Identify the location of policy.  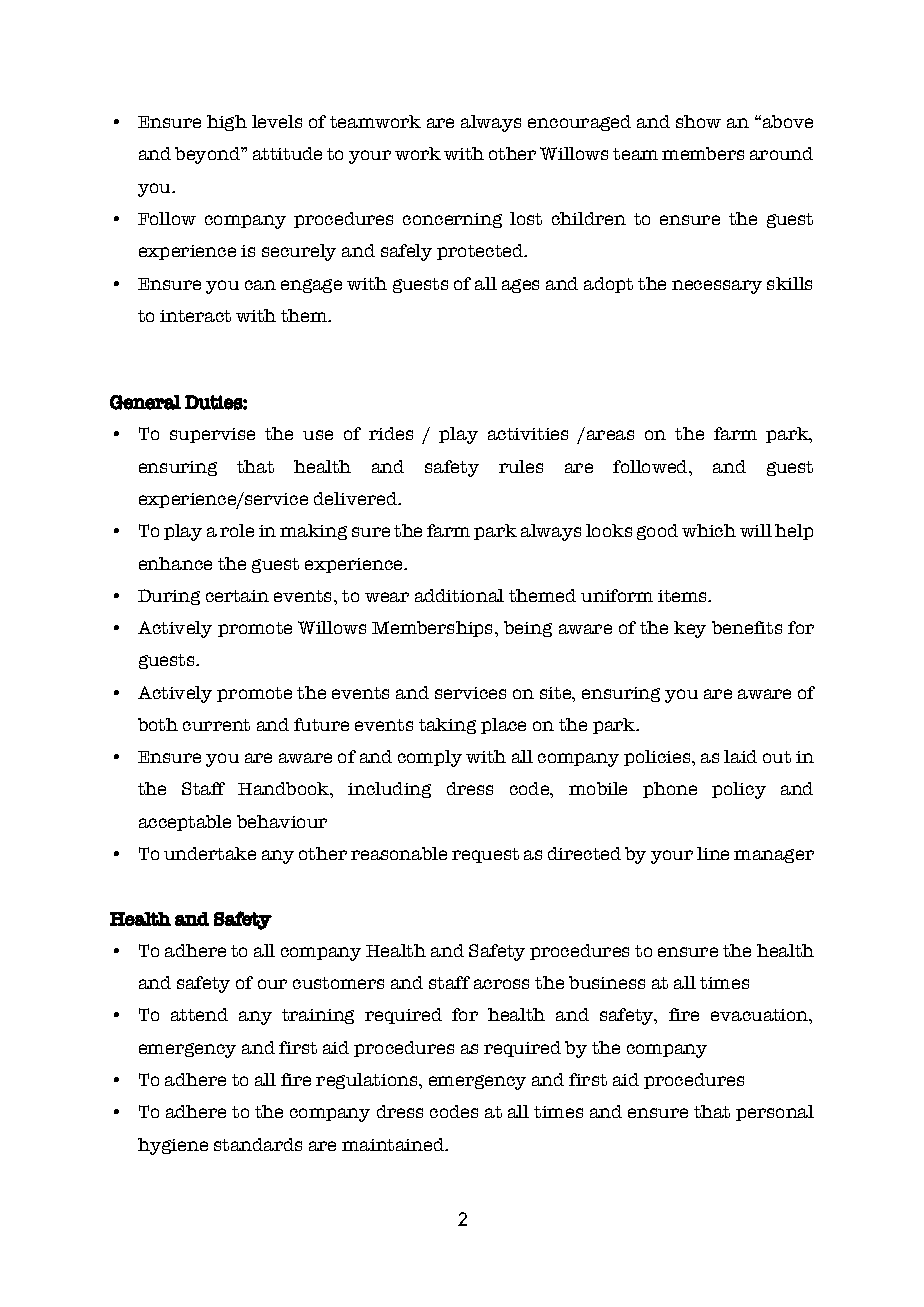
(739, 790).
